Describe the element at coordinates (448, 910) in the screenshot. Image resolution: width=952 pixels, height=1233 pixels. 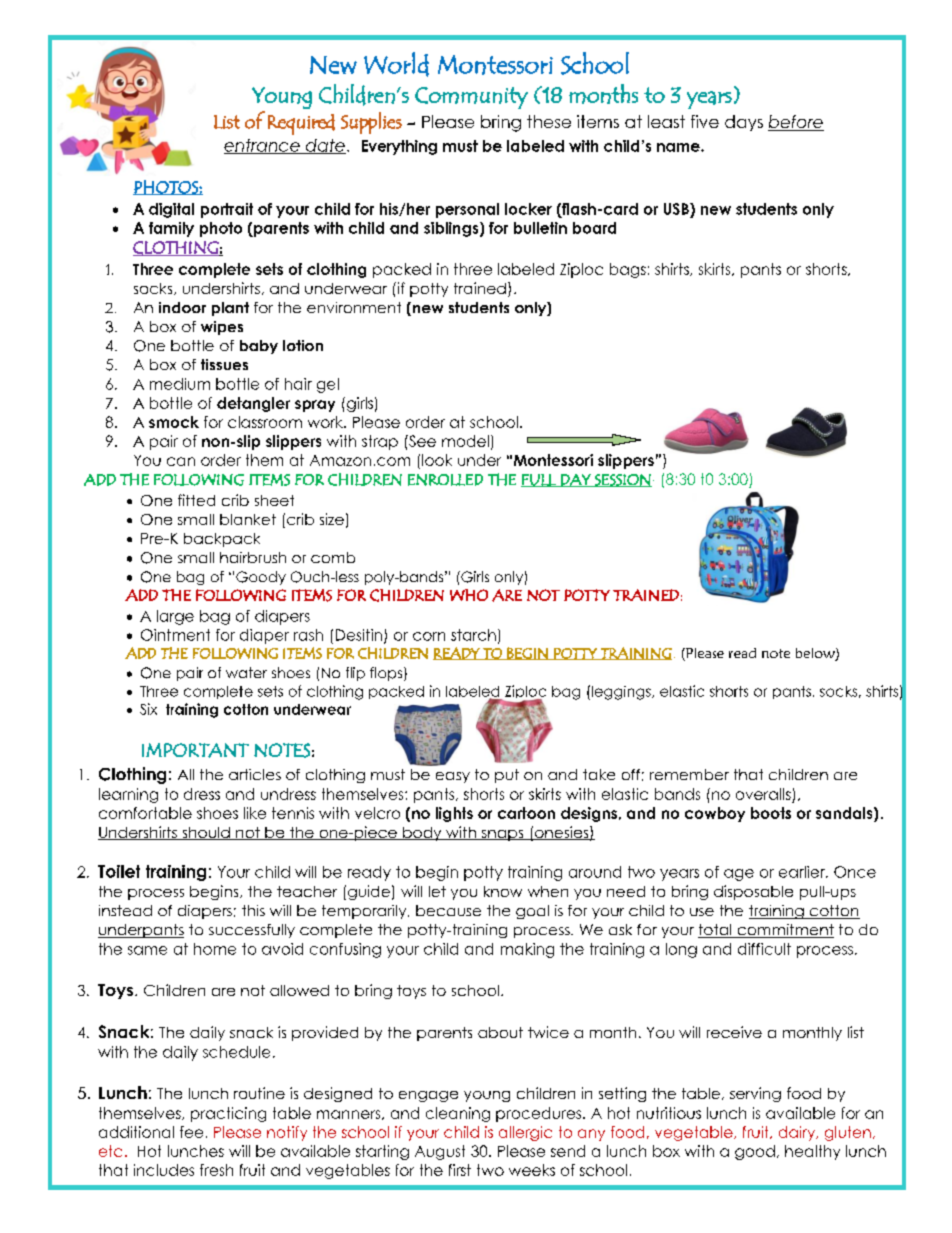
I see `because` at that location.
